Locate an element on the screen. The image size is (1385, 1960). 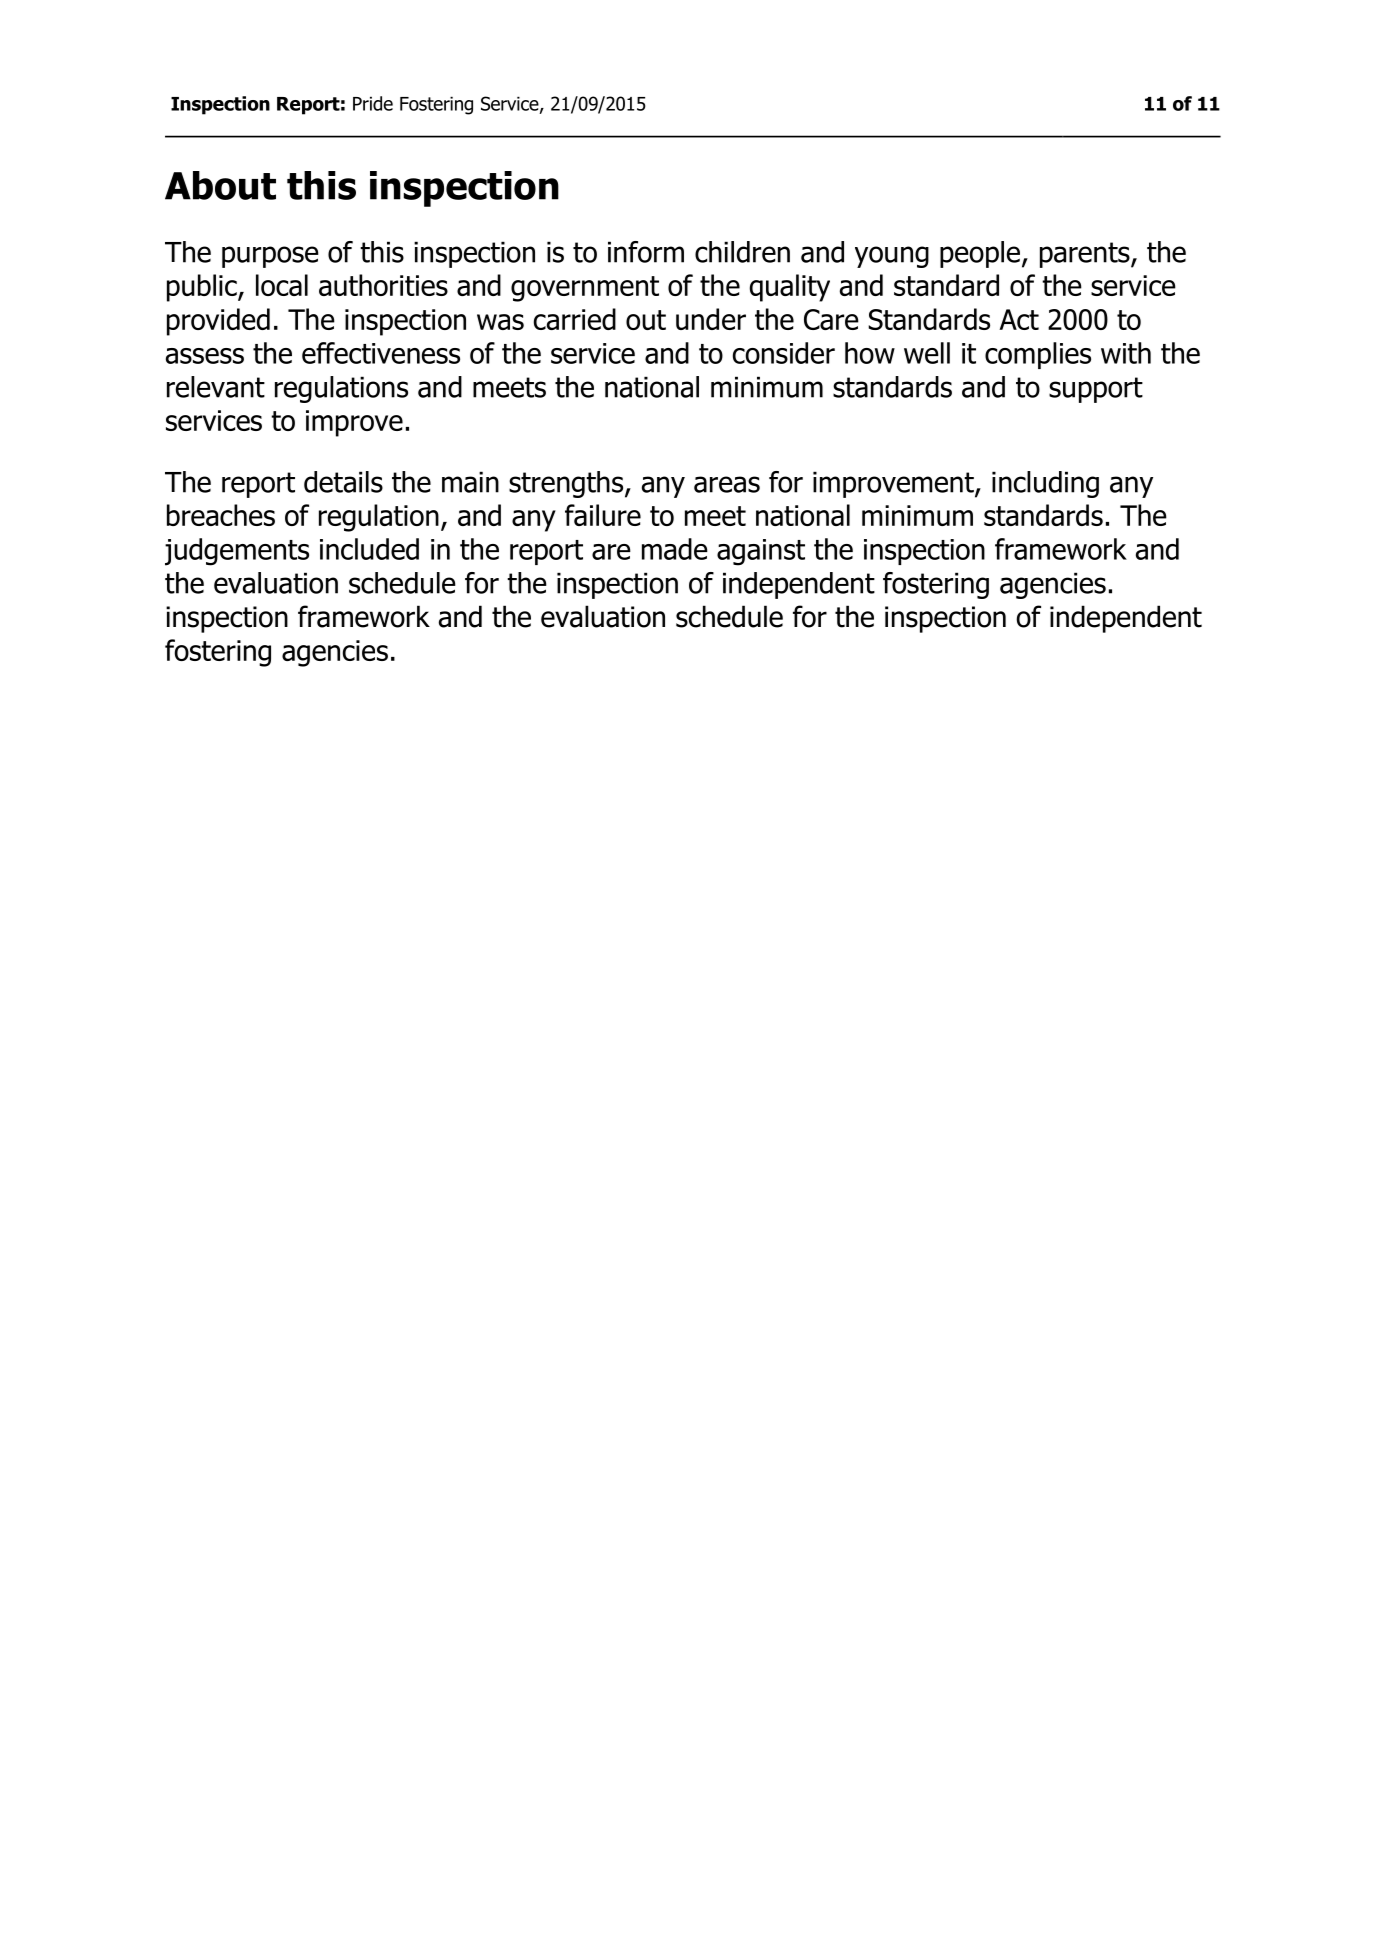
made is located at coordinates (675, 549).
